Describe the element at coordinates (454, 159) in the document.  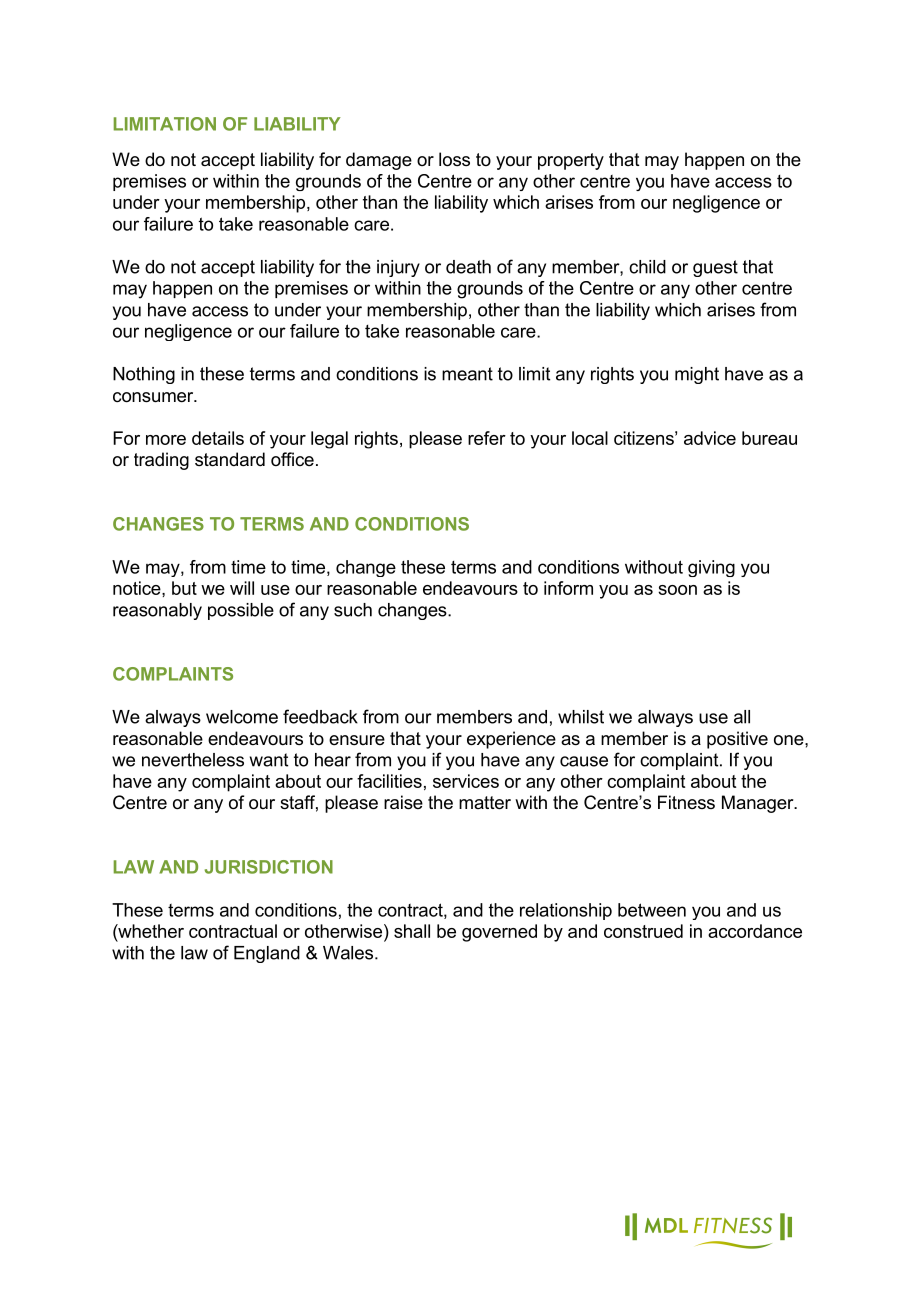
I see `loss` at that location.
